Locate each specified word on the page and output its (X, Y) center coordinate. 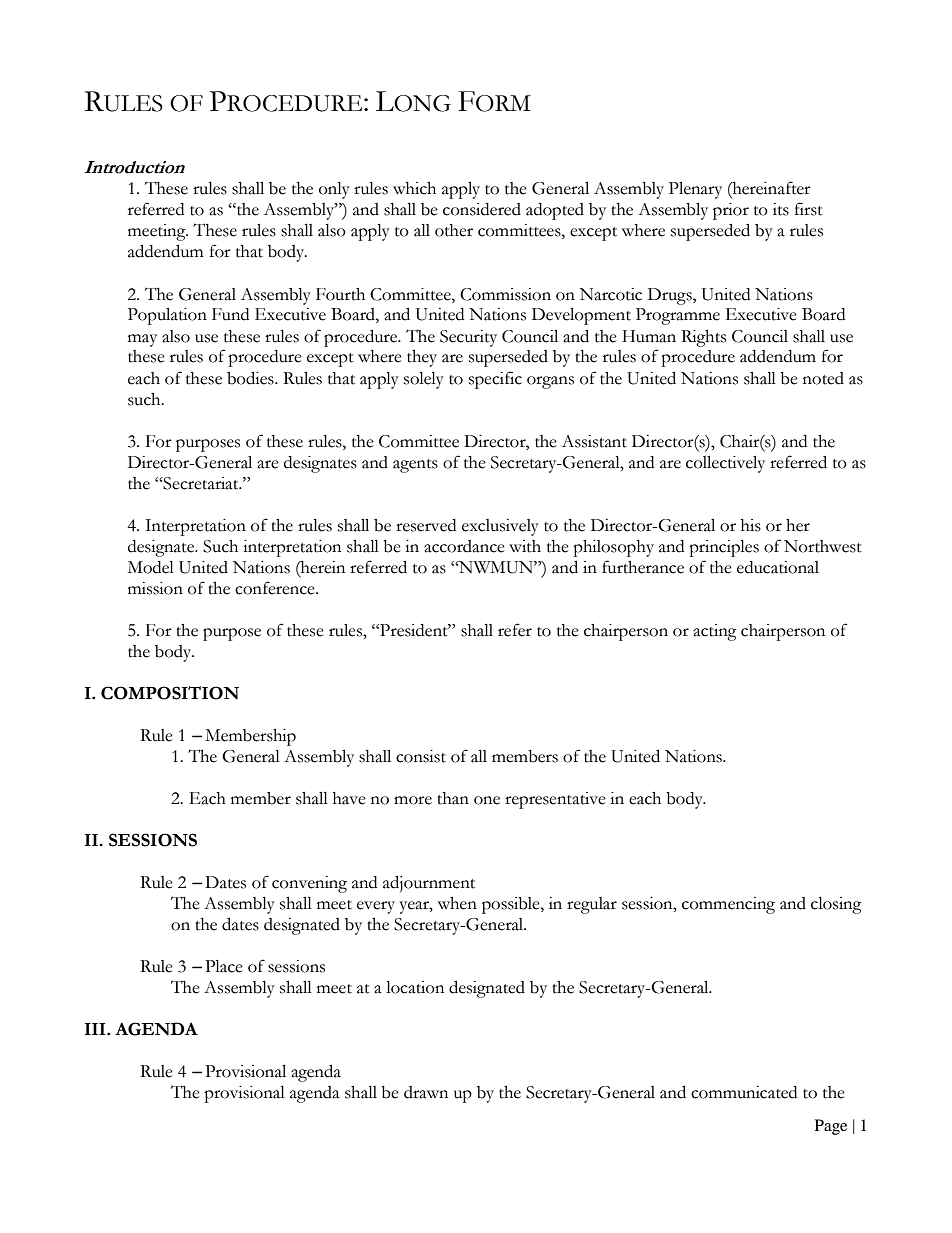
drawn (426, 1092)
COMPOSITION (170, 693)
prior (731, 211)
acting (715, 632)
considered (482, 209)
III (96, 1029)
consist (421, 756)
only (334, 190)
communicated (744, 1092)
